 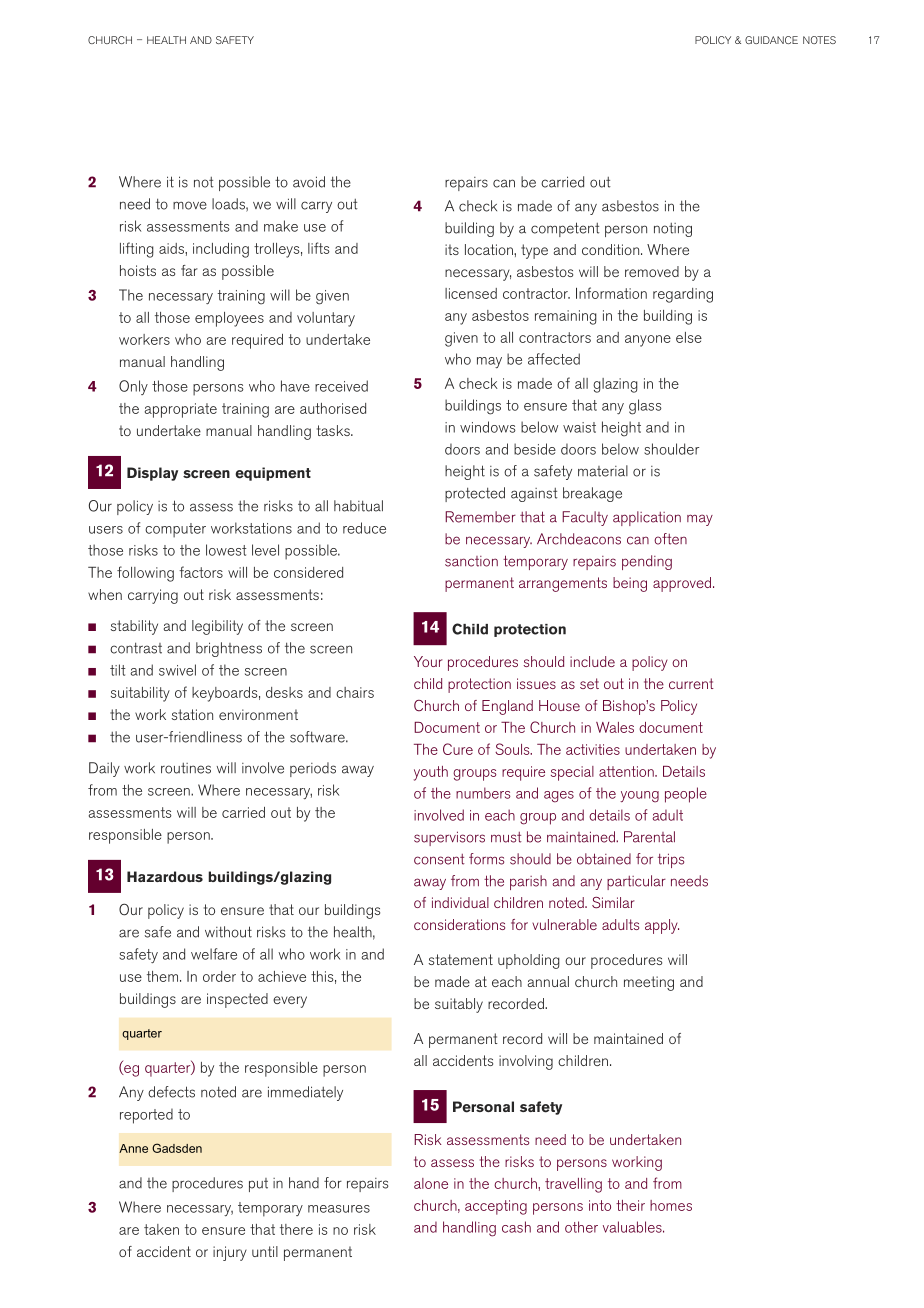 I want to click on routines, so click(x=186, y=768).
